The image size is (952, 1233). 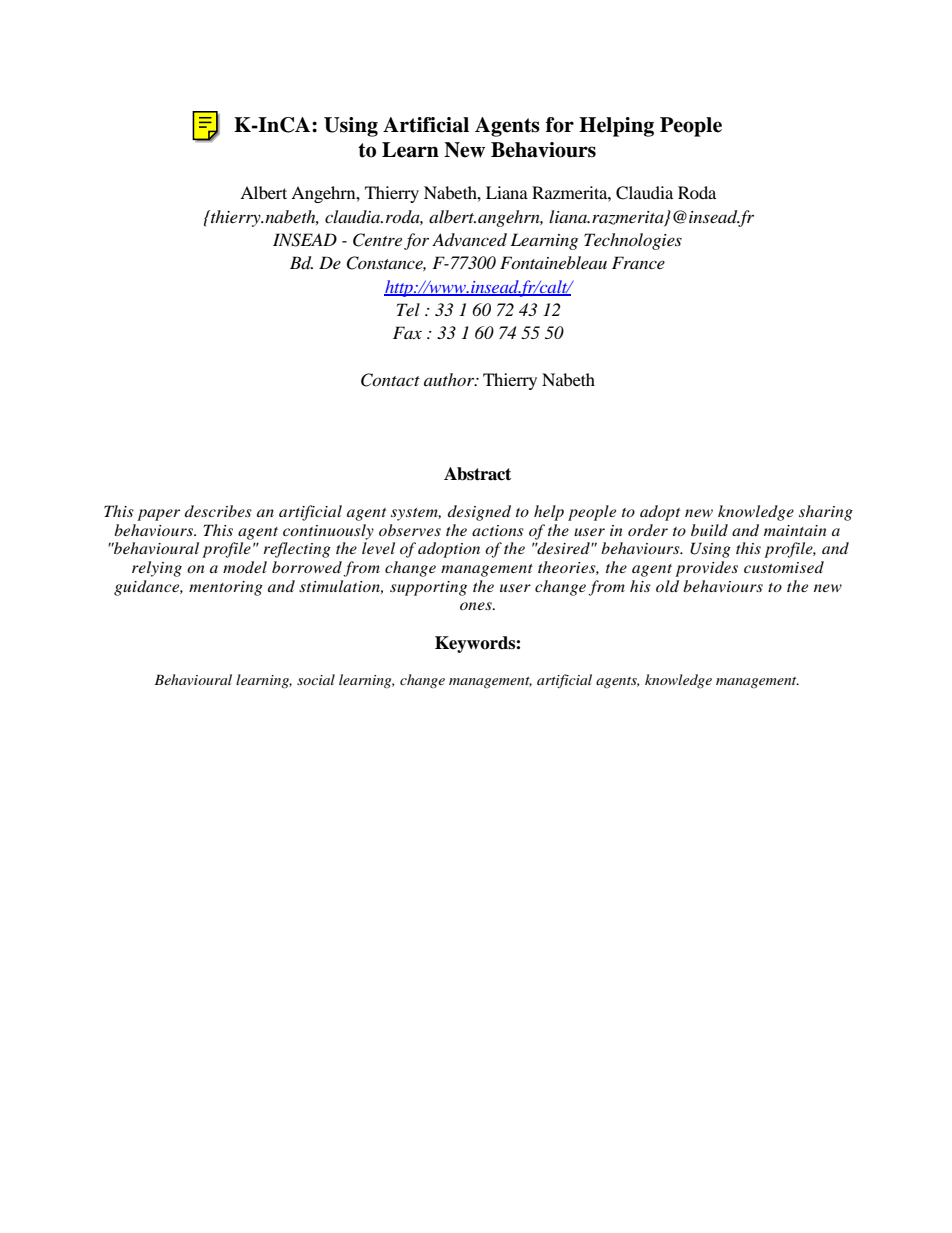 I want to click on old, so click(x=667, y=586).
